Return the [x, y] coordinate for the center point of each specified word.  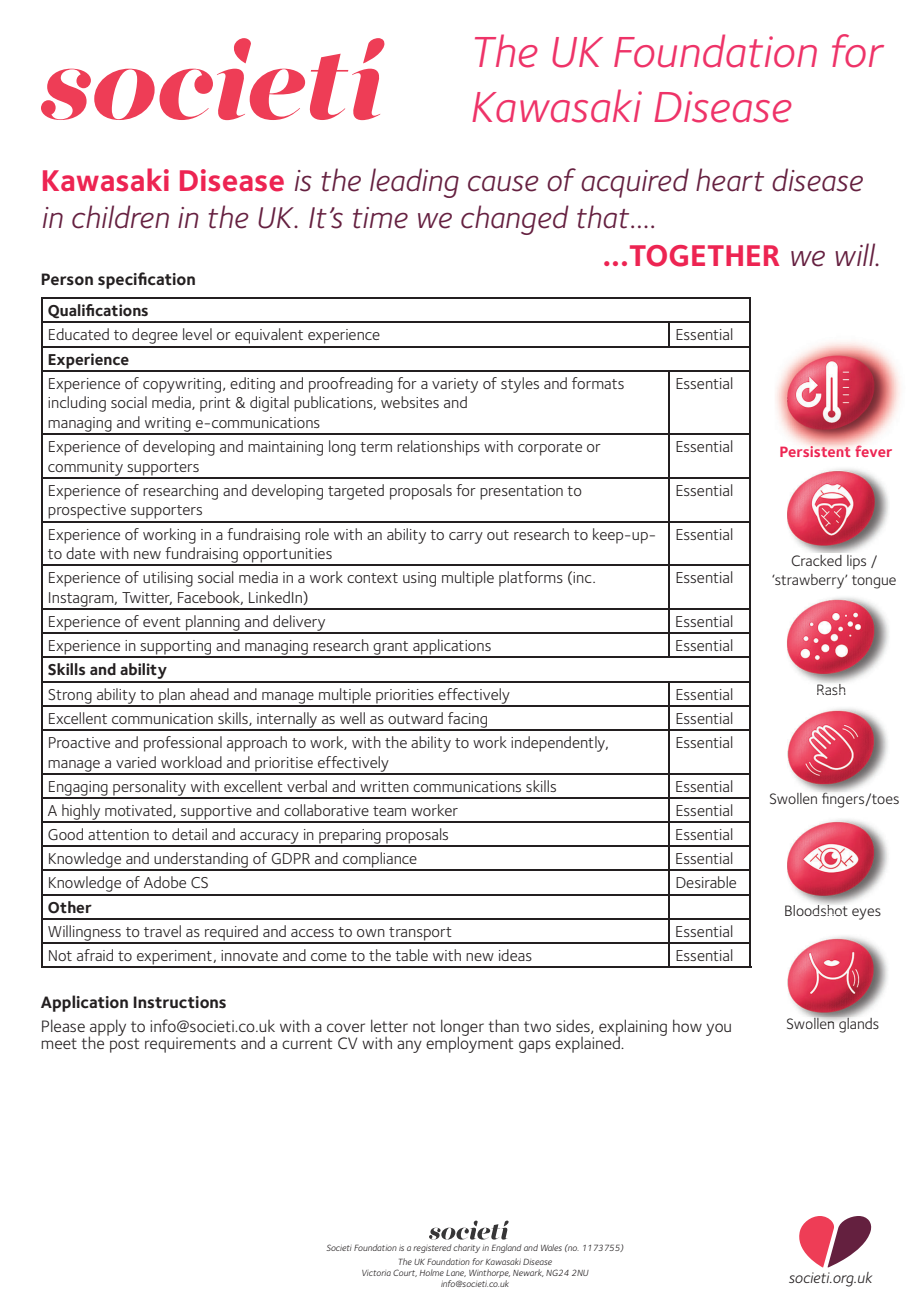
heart [730, 180]
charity [466, 1248]
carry [466, 538]
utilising [168, 579]
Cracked [816, 560]
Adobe [165, 882]
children [120, 217]
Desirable [706, 882]
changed [515, 220]
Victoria [376, 1273]
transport [420, 935]
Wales [551, 1247]
